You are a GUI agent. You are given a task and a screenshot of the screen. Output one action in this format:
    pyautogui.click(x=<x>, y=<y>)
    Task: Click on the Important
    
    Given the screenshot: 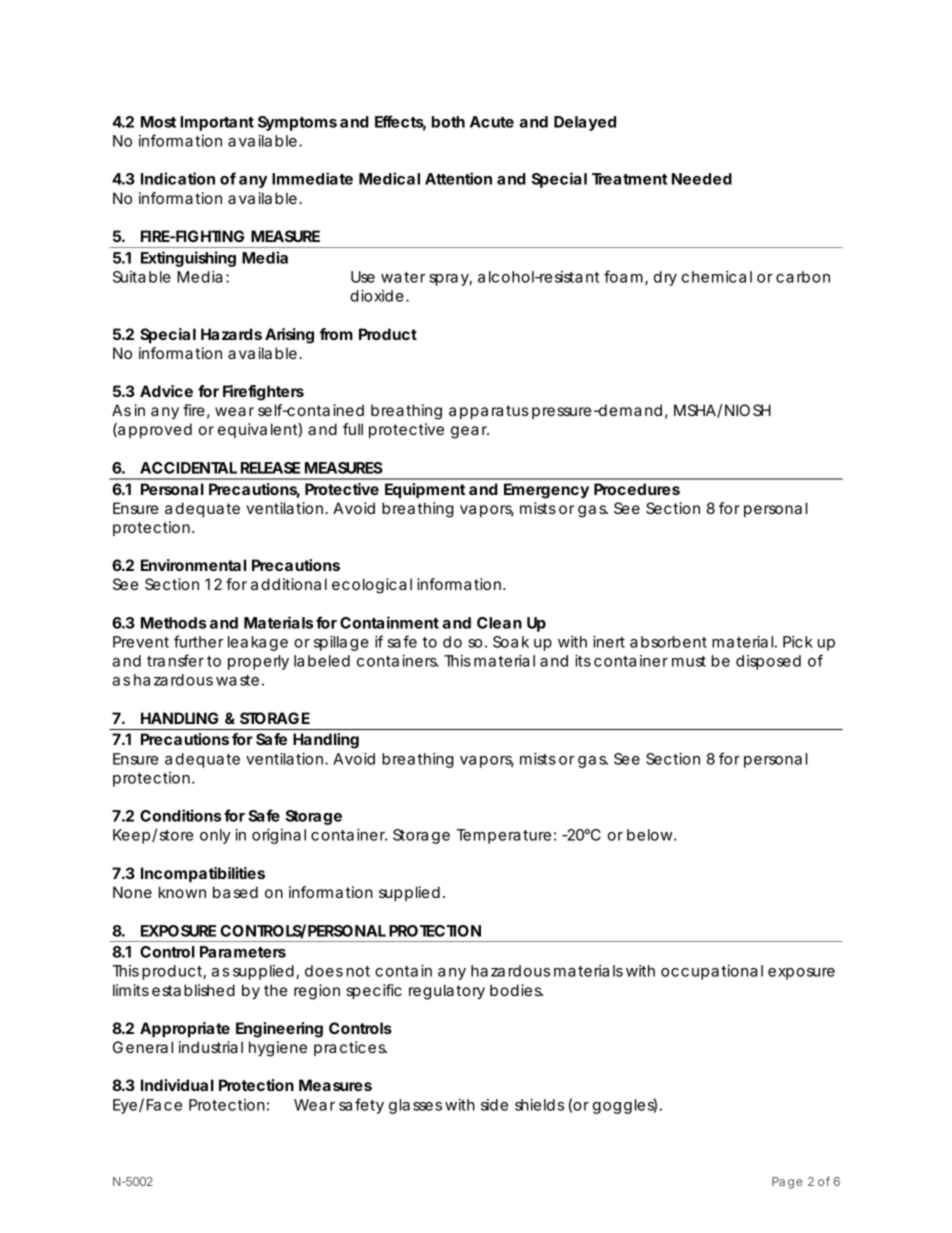 What is the action you would take?
    pyautogui.click(x=217, y=123)
